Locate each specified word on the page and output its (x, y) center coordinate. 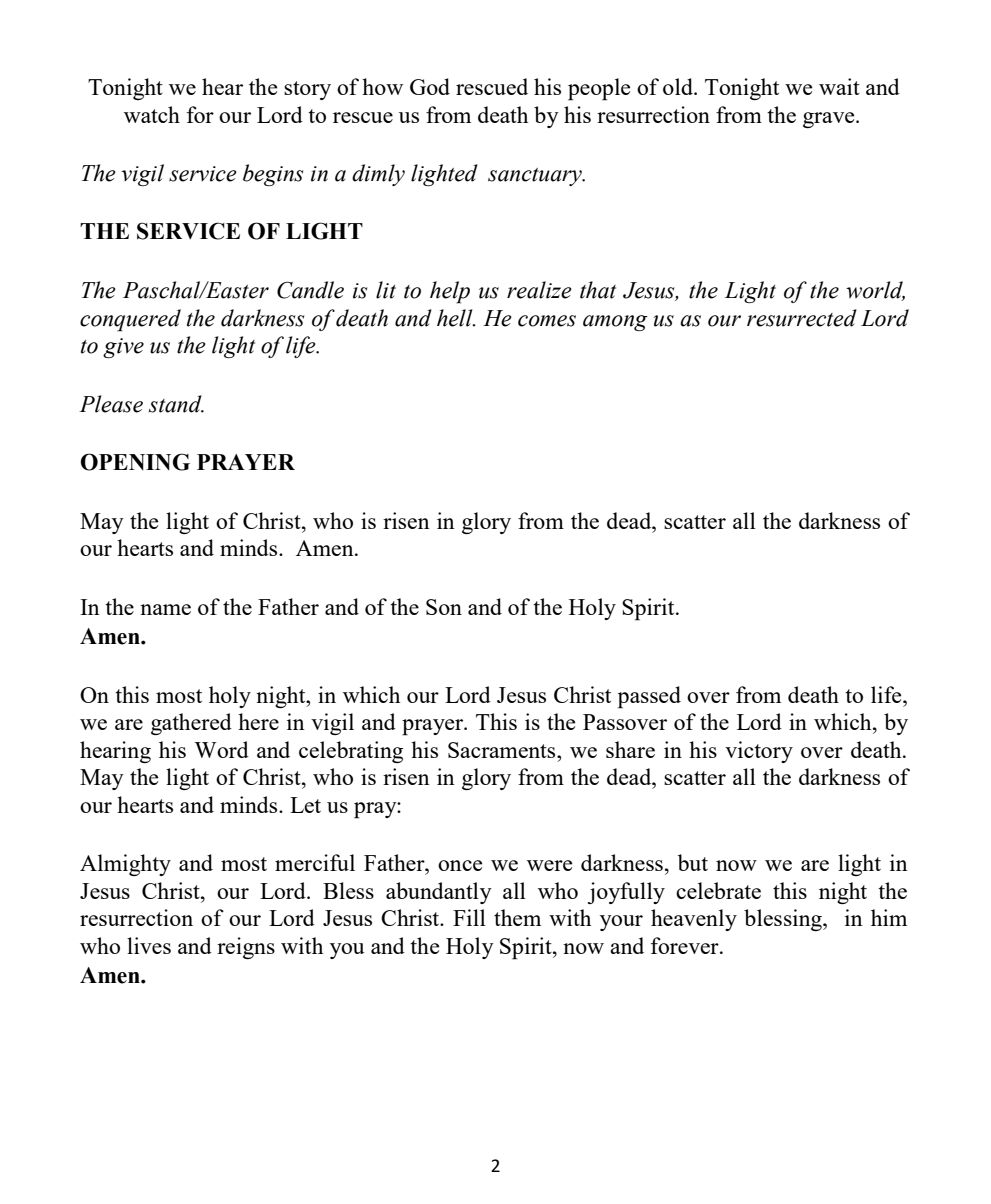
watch (152, 114)
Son (444, 607)
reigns (246, 948)
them (517, 917)
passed (649, 697)
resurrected (802, 318)
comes (547, 321)
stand (176, 404)
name (165, 609)
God (430, 86)
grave (830, 120)
